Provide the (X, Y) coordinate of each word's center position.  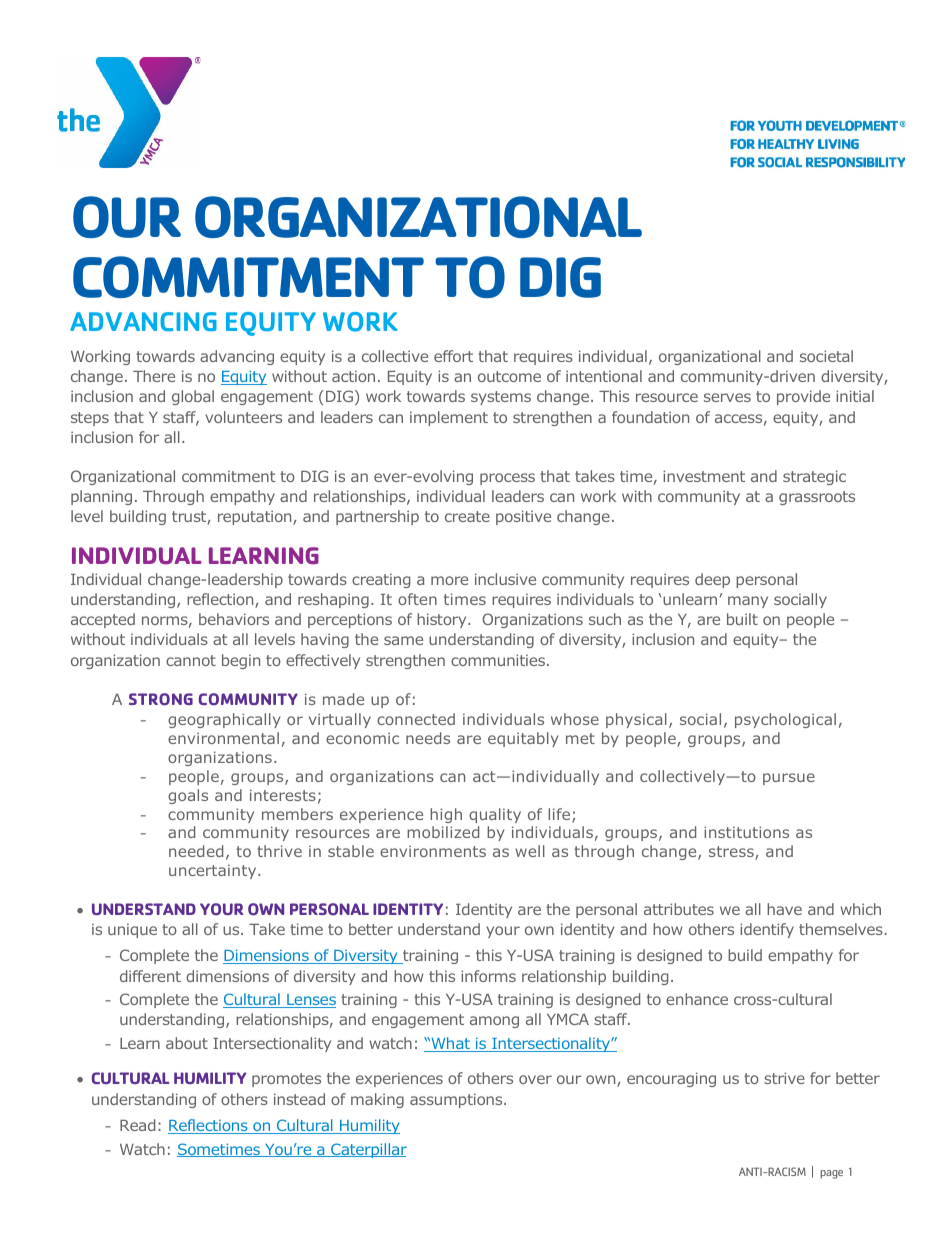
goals (188, 796)
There (154, 376)
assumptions (457, 1100)
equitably (523, 739)
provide (803, 397)
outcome (509, 376)
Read (137, 1125)
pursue (789, 779)
